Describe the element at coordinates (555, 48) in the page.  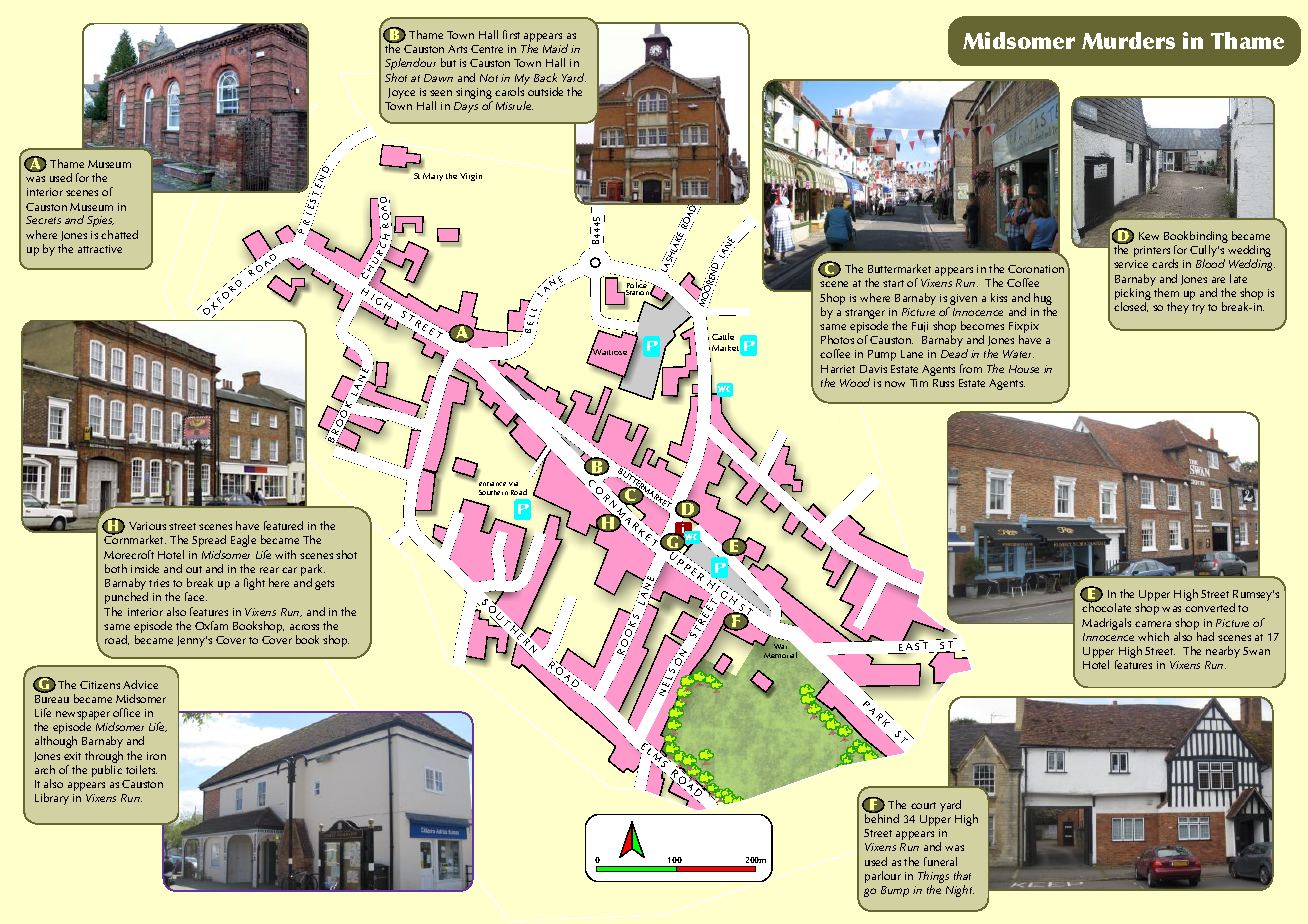
I see `Maid` at that location.
